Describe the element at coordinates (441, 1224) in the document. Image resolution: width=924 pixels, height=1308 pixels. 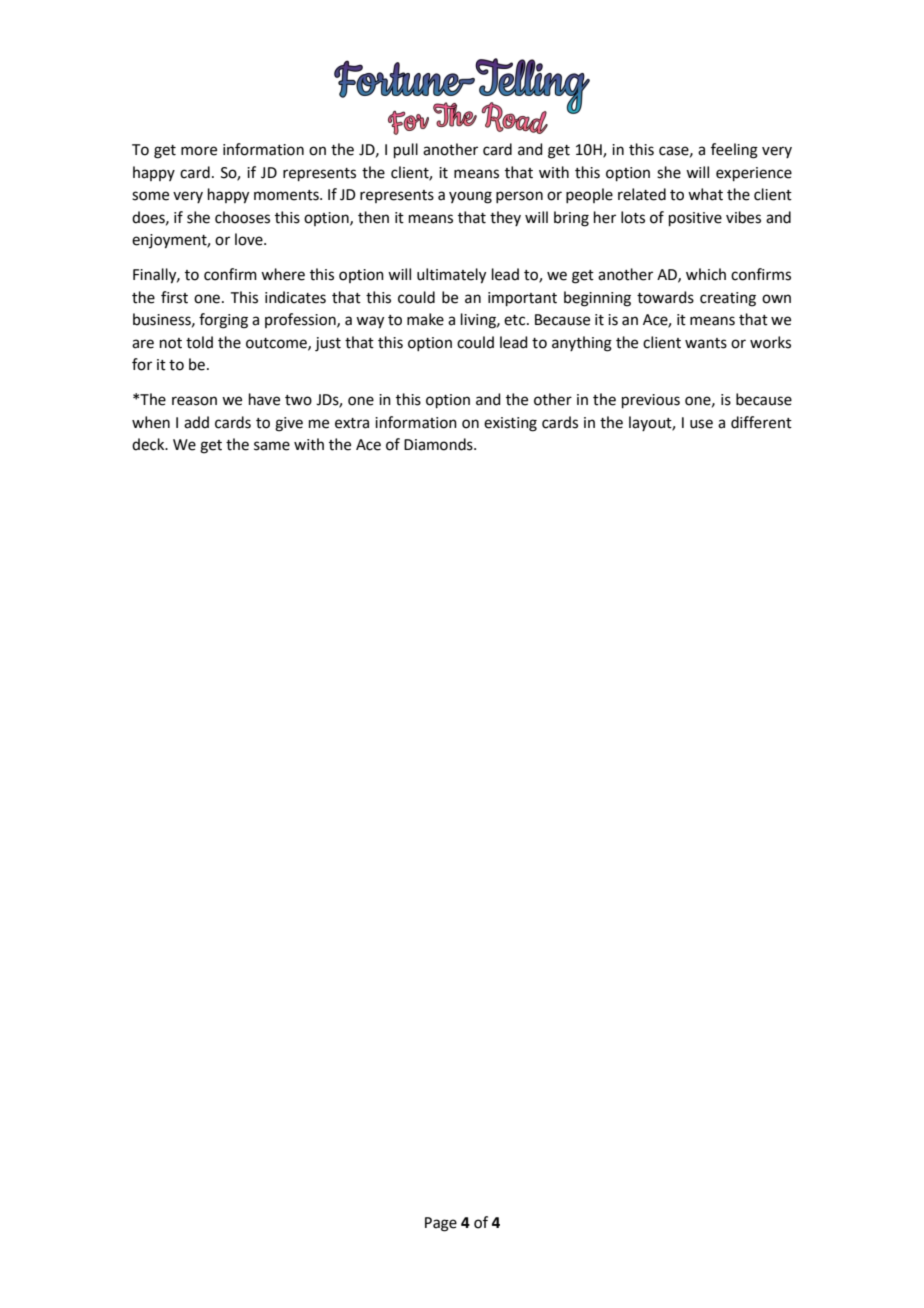
I see `Page` at that location.
